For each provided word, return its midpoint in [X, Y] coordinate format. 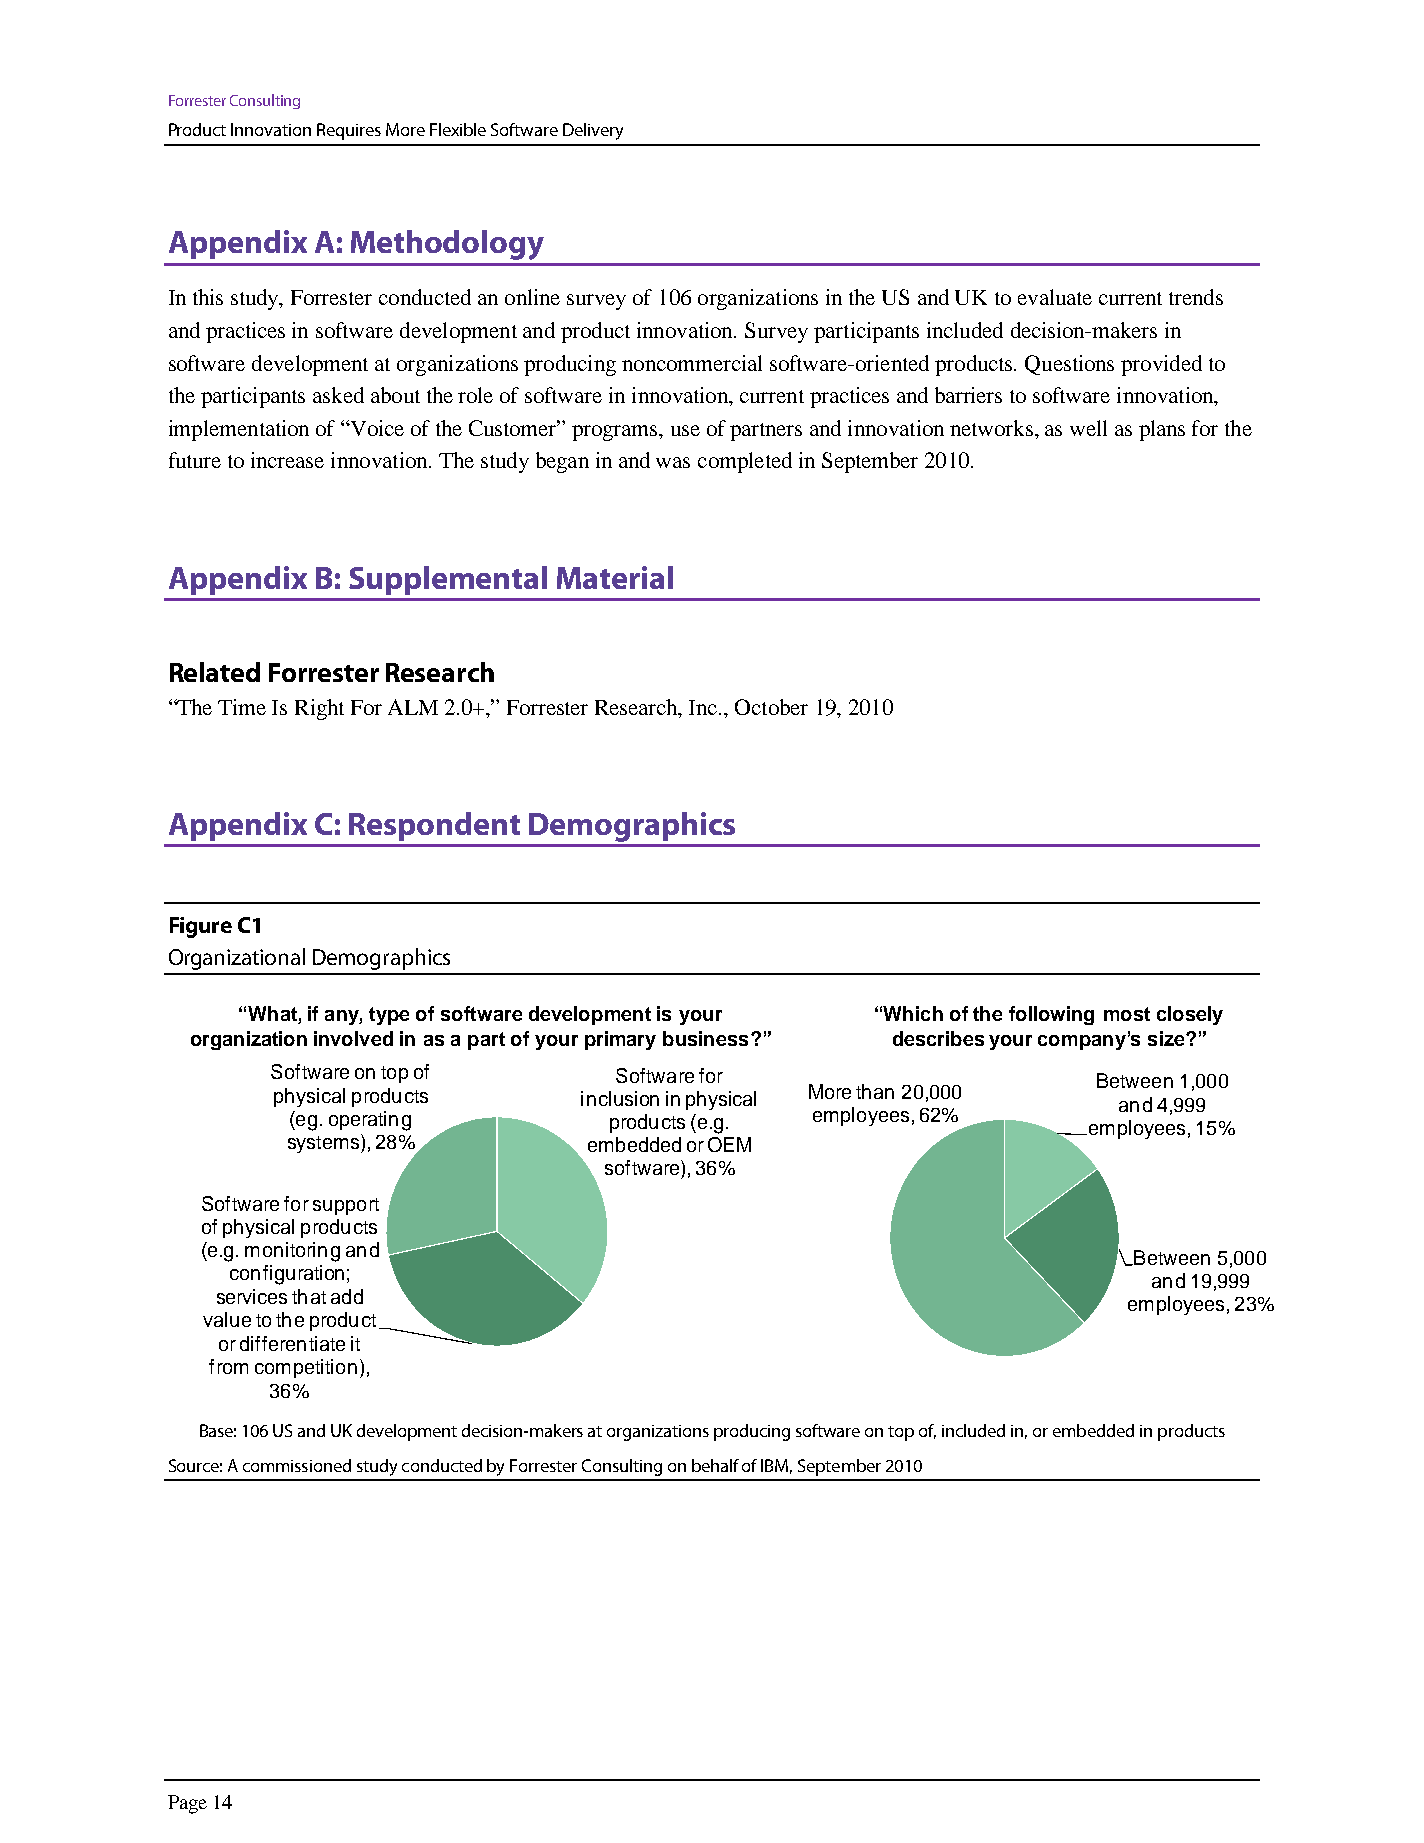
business [705, 1038]
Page [187, 1804]
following [1051, 1015]
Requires [349, 131]
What [273, 1015]
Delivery [593, 131]
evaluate [1055, 297]
